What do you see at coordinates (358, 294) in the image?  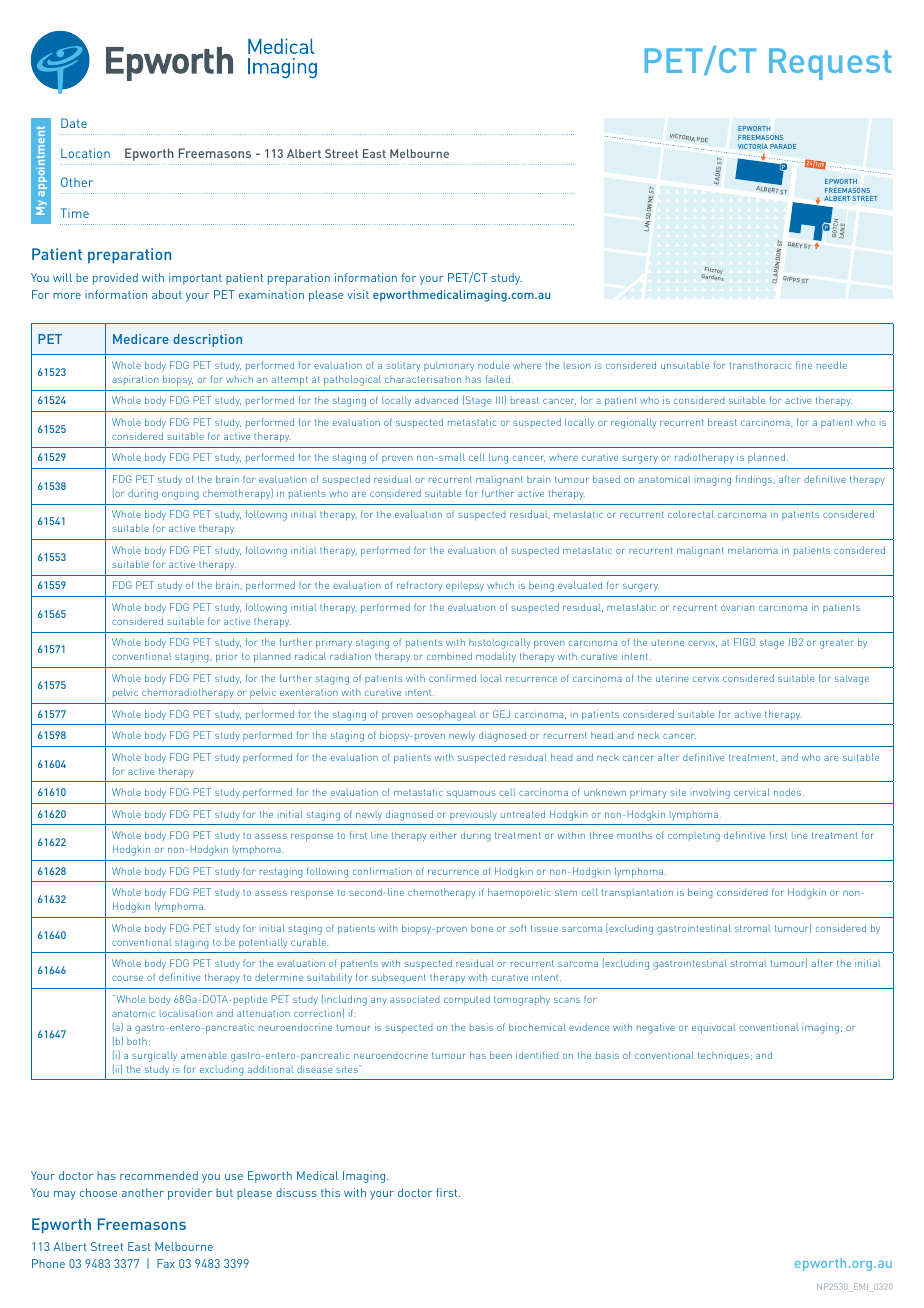 I see `visit` at bounding box center [358, 294].
